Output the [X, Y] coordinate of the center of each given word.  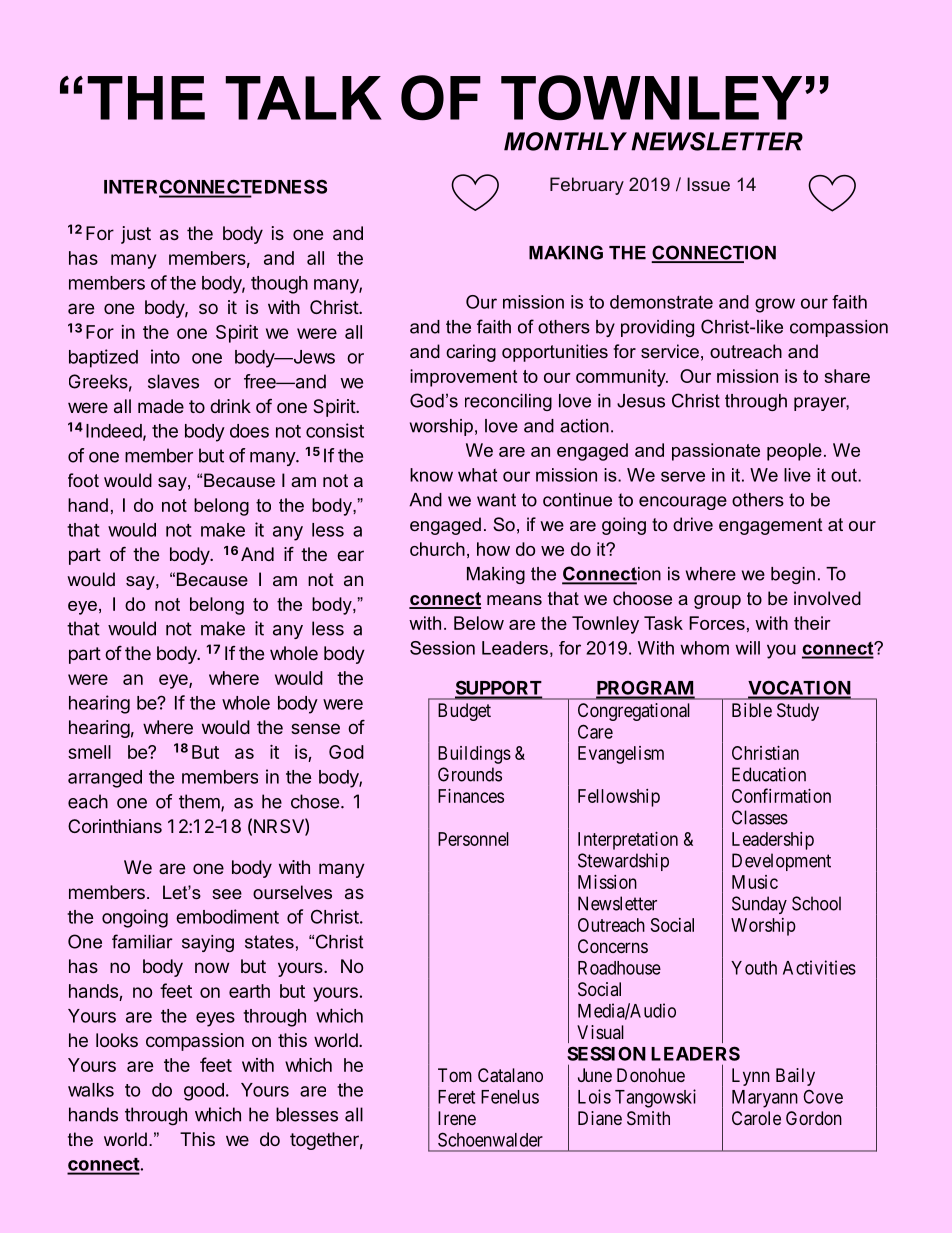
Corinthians [115, 826]
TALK [303, 98]
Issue [708, 184]
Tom [455, 1075]
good [204, 1092]
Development [781, 862]
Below [479, 623]
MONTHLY [565, 141]
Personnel [473, 839]
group [717, 602]
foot [83, 480]
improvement [463, 378]
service [670, 351]
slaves [173, 381]
